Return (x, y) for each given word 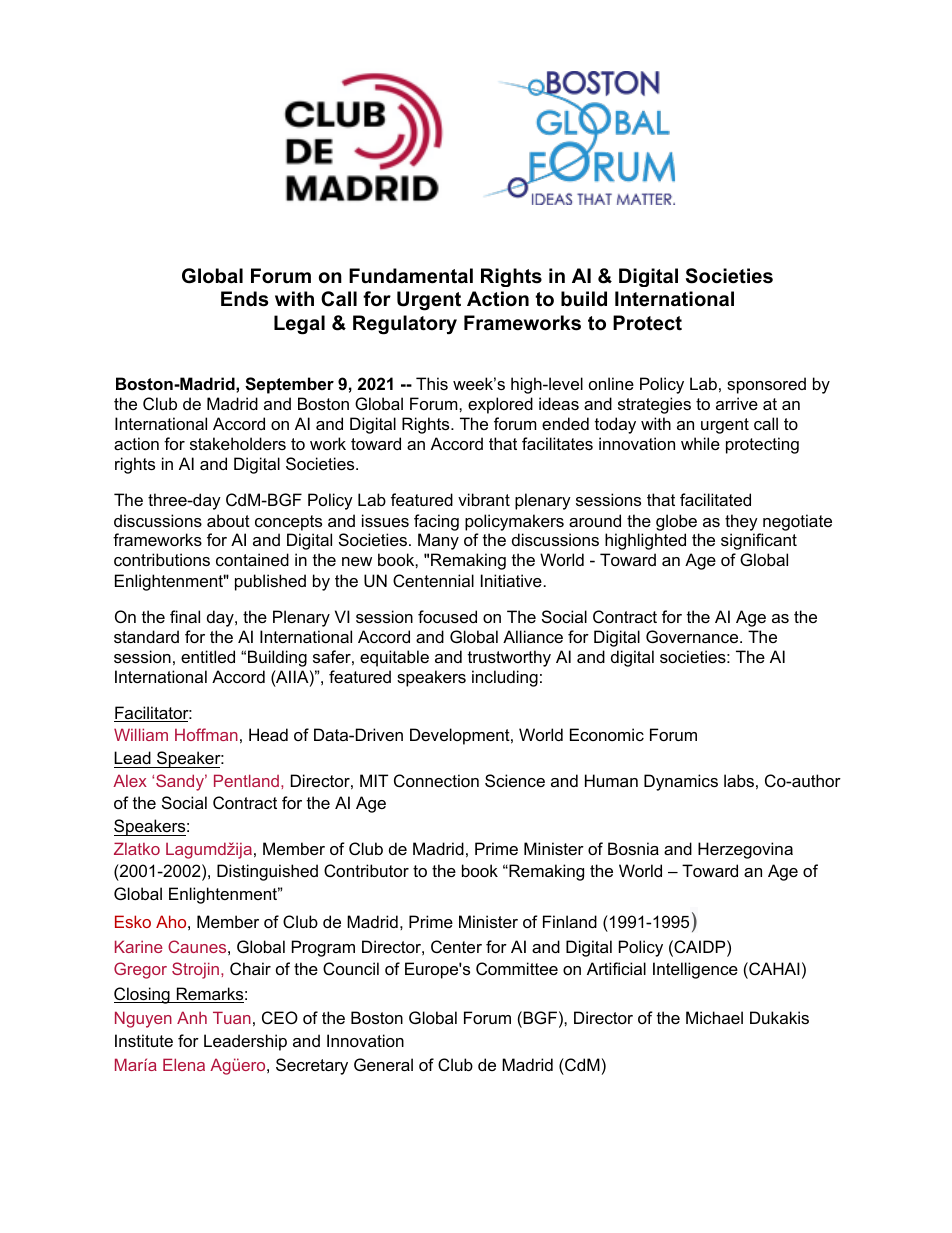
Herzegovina (745, 850)
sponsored (766, 385)
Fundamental (411, 276)
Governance (693, 636)
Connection (436, 780)
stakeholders (238, 443)
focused (447, 616)
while (700, 443)
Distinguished (267, 872)
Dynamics (681, 782)
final (185, 616)
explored (500, 405)
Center (456, 946)
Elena (184, 1064)
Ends (244, 299)
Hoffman (206, 734)
